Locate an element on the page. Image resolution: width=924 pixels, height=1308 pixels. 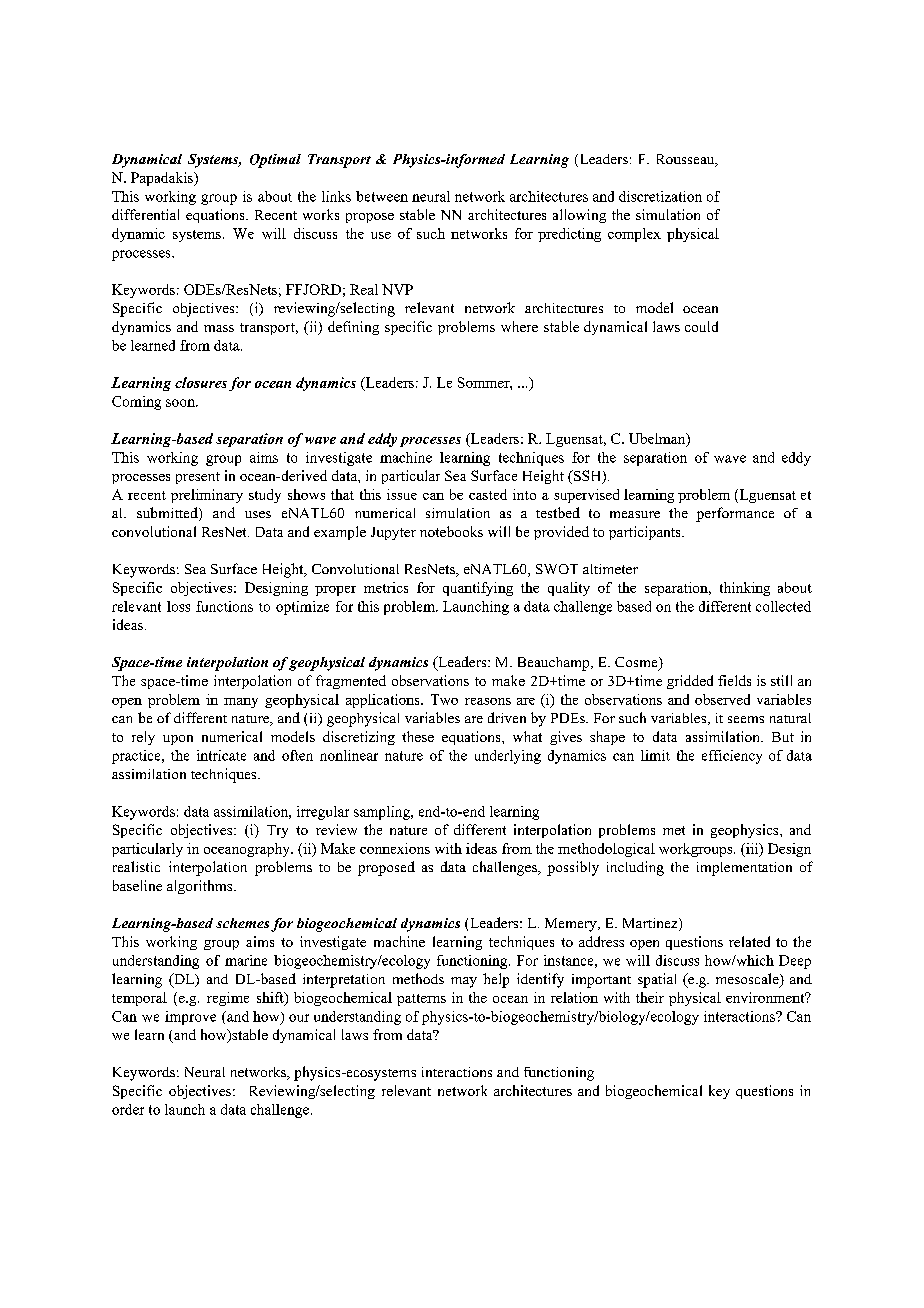
Optimal is located at coordinates (275, 161).
